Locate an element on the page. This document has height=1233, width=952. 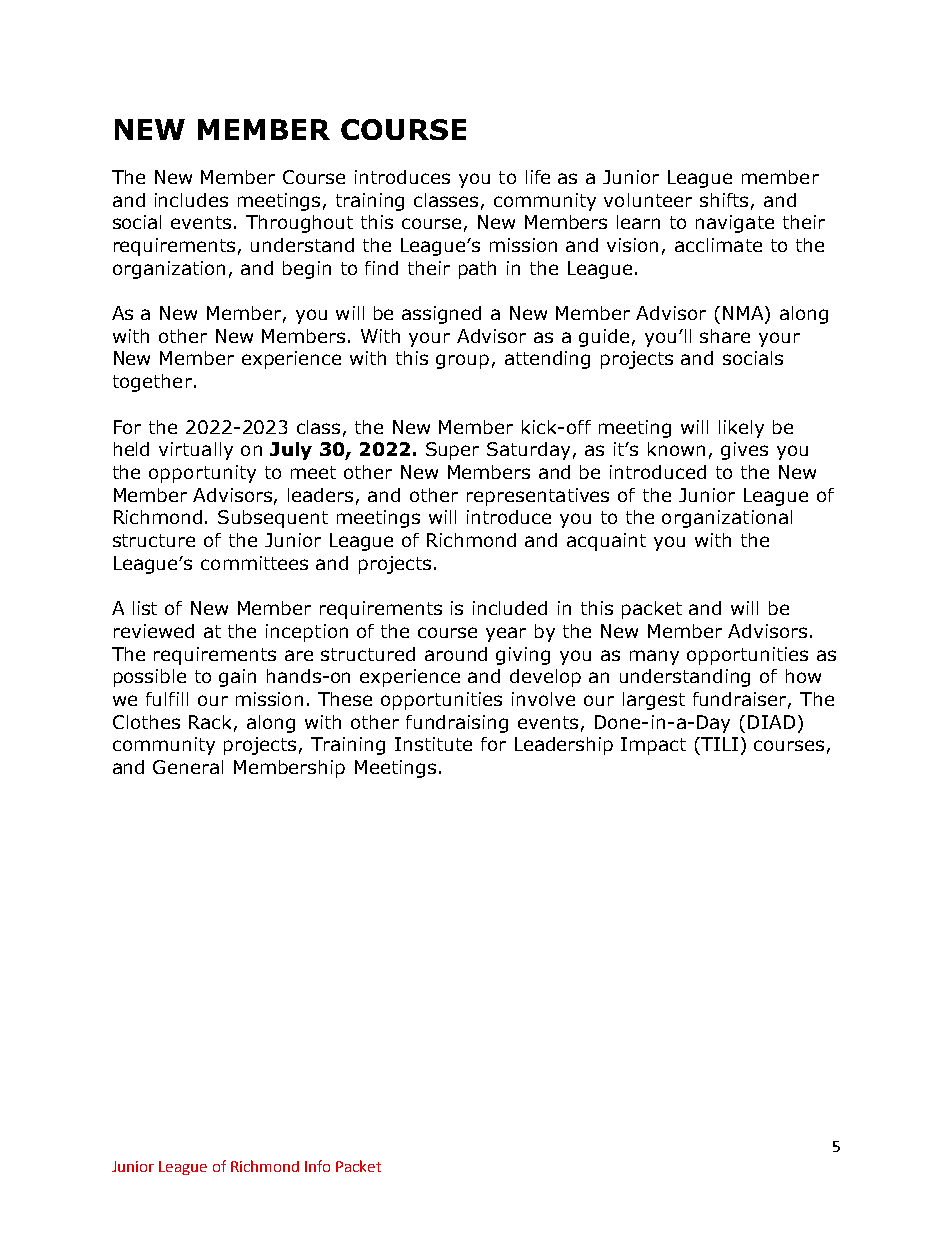
Impact is located at coordinates (653, 746).
